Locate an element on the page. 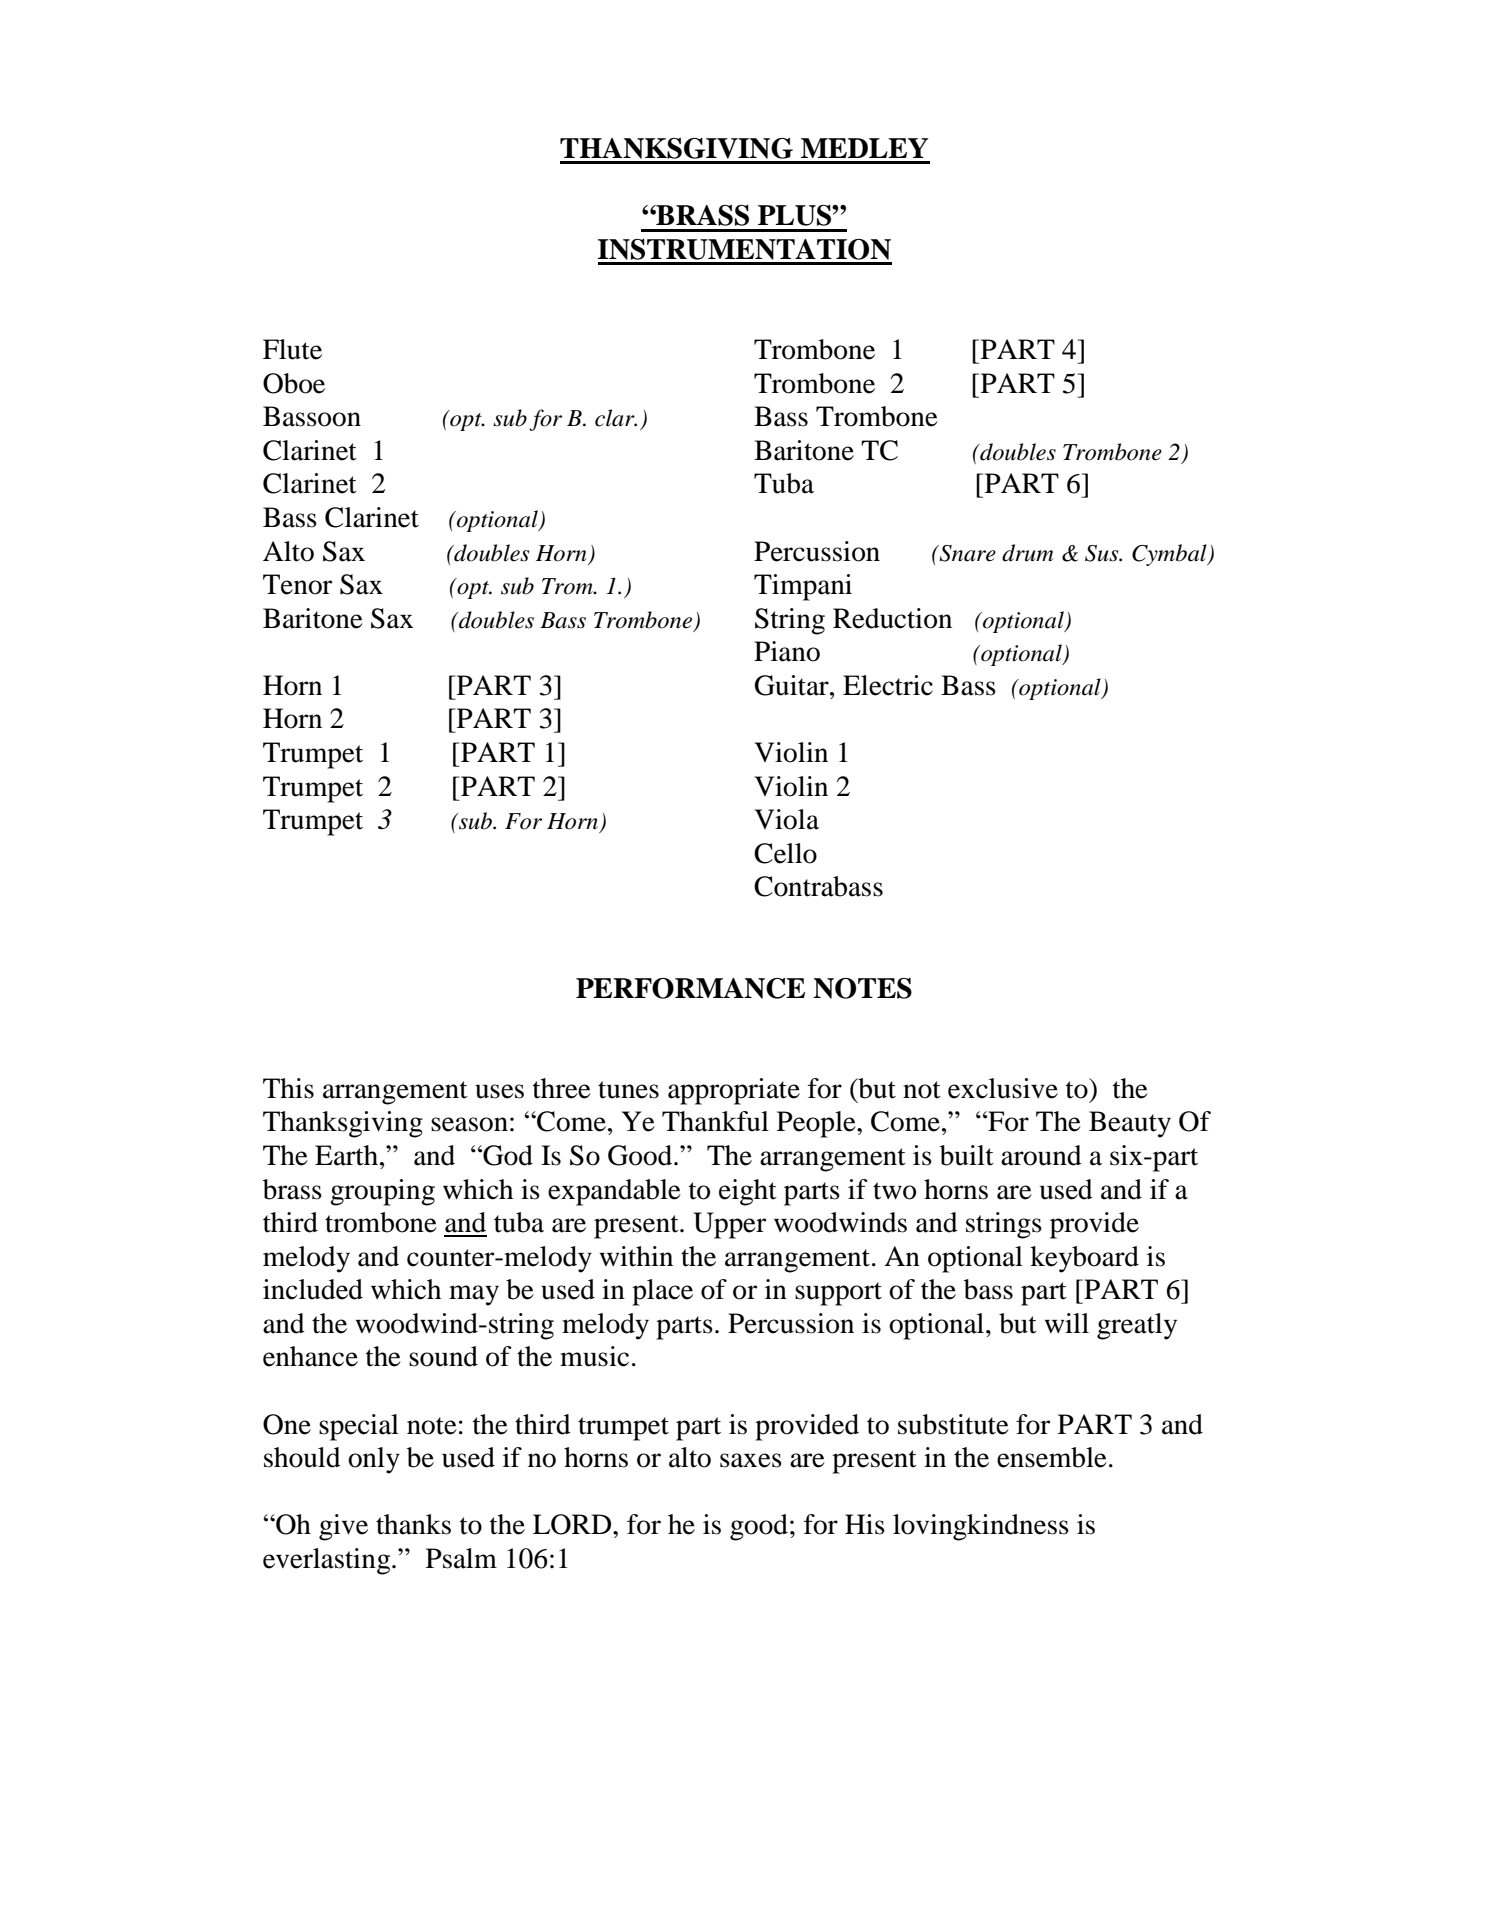  give is located at coordinates (343, 1527).
